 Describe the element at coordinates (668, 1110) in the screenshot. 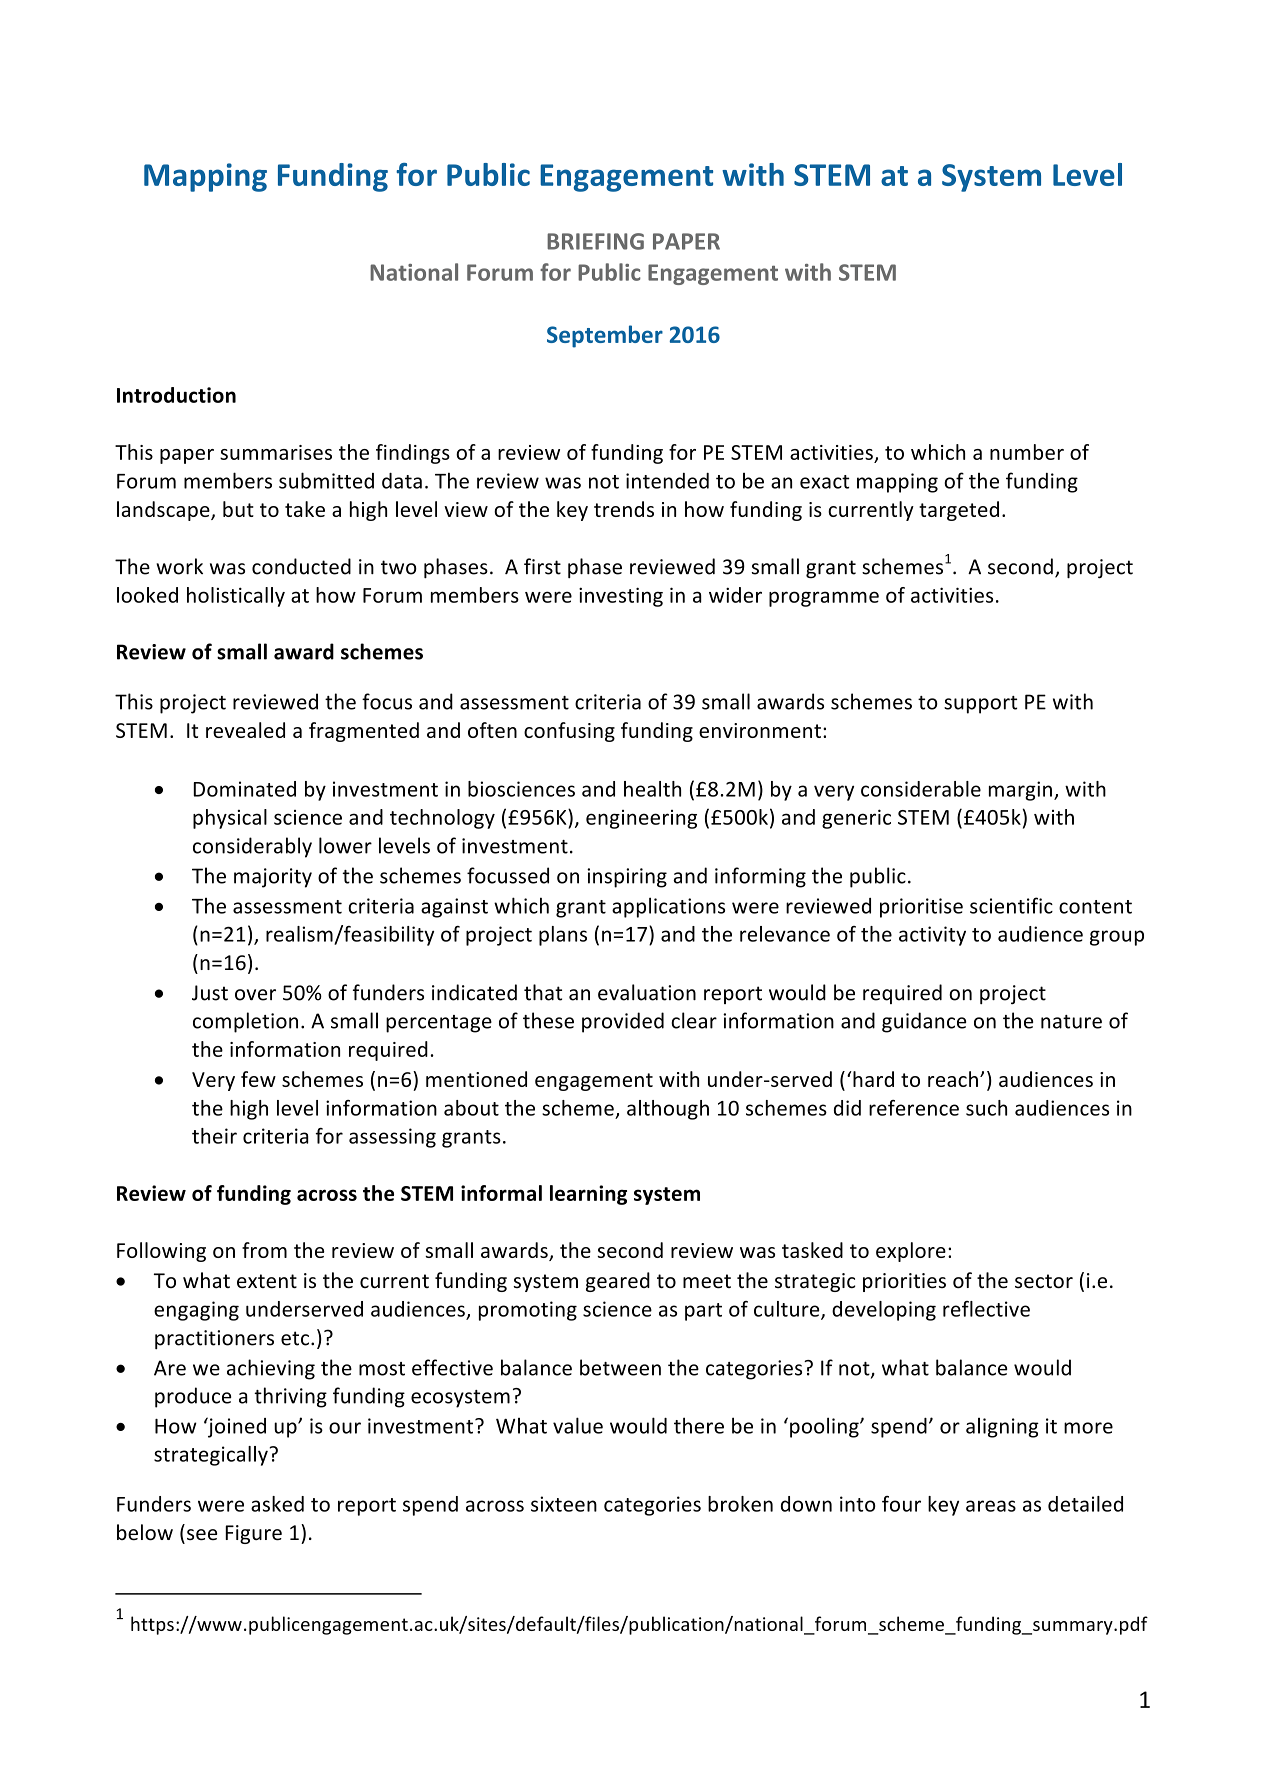

I see `although` at that location.
